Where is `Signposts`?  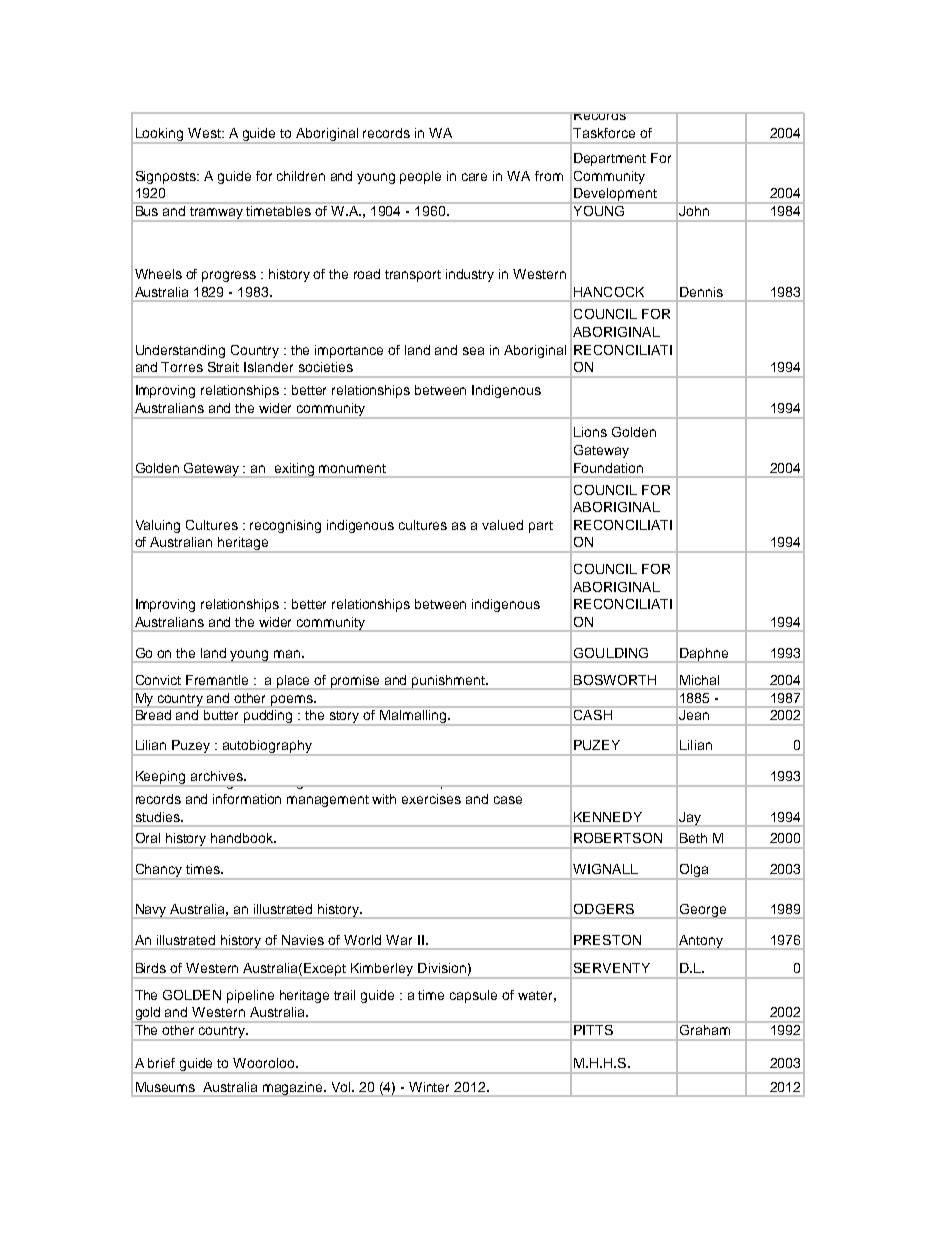 Signposts is located at coordinates (167, 177).
